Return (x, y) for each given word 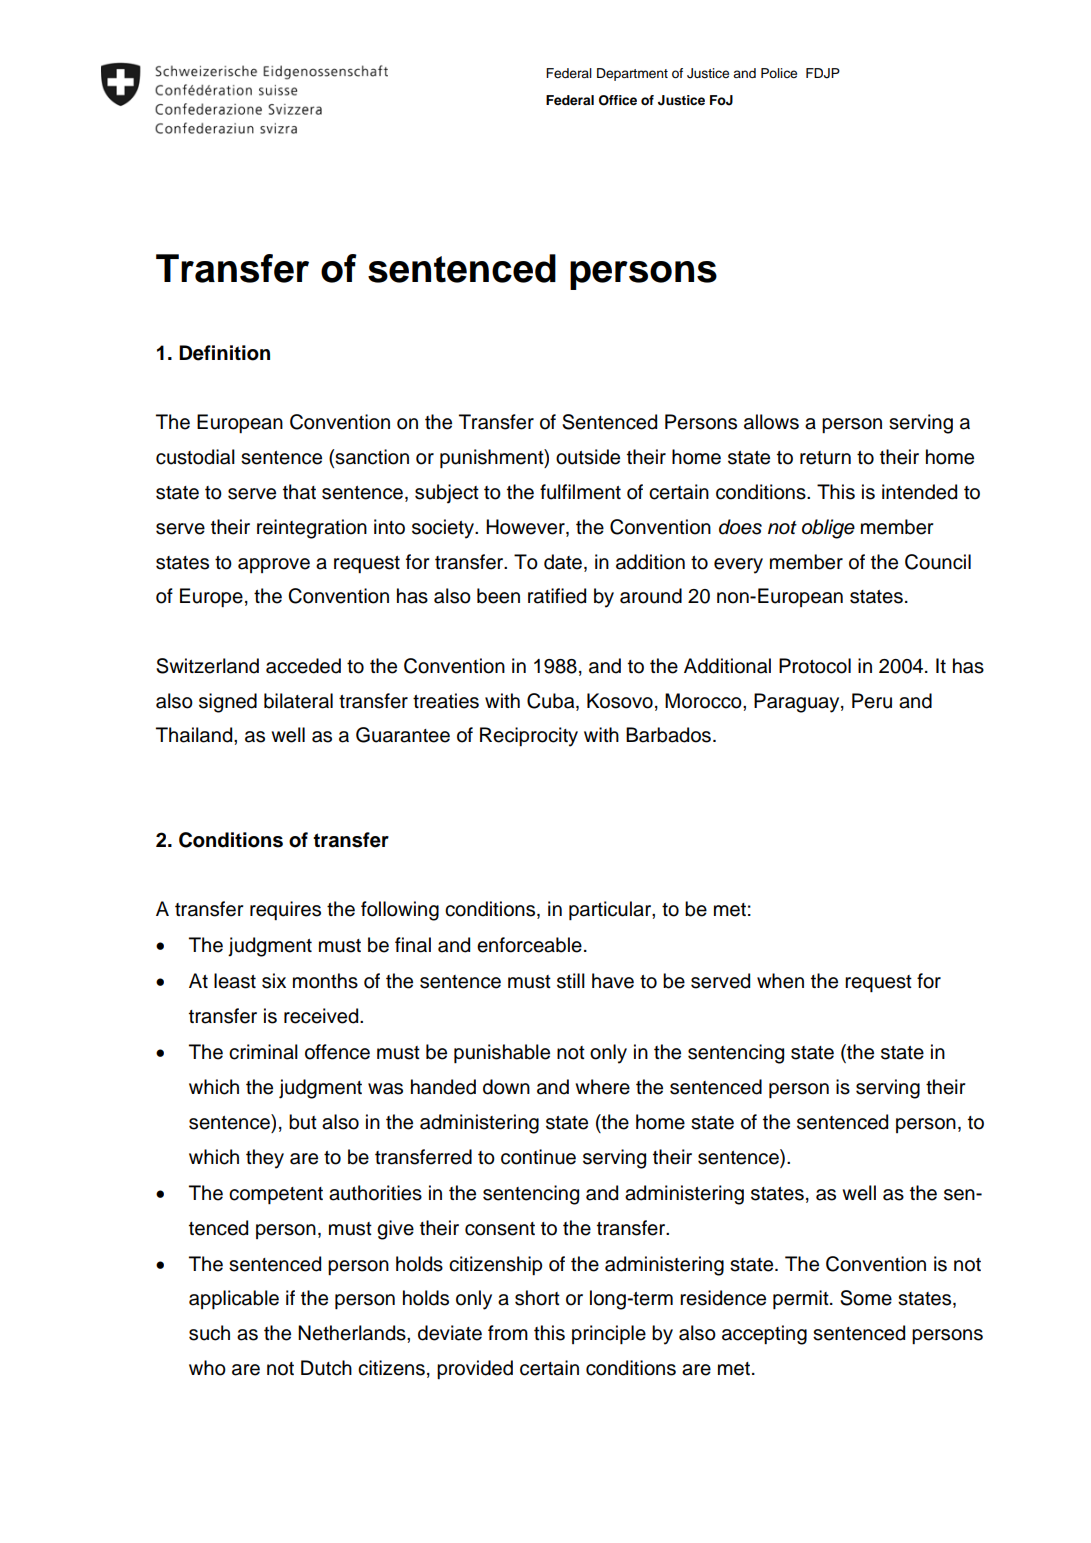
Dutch (326, 1368)
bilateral (298, 701)
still (571, 981)
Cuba (552, 701)
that (299, 492)
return (825, 458)
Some (866, 1298)
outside (588, 457)
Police (779, 73)
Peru (872, 701)
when (780, 981)
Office (618, 100)
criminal (263, 1052)
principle (609, 1334)
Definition (224, 353)
